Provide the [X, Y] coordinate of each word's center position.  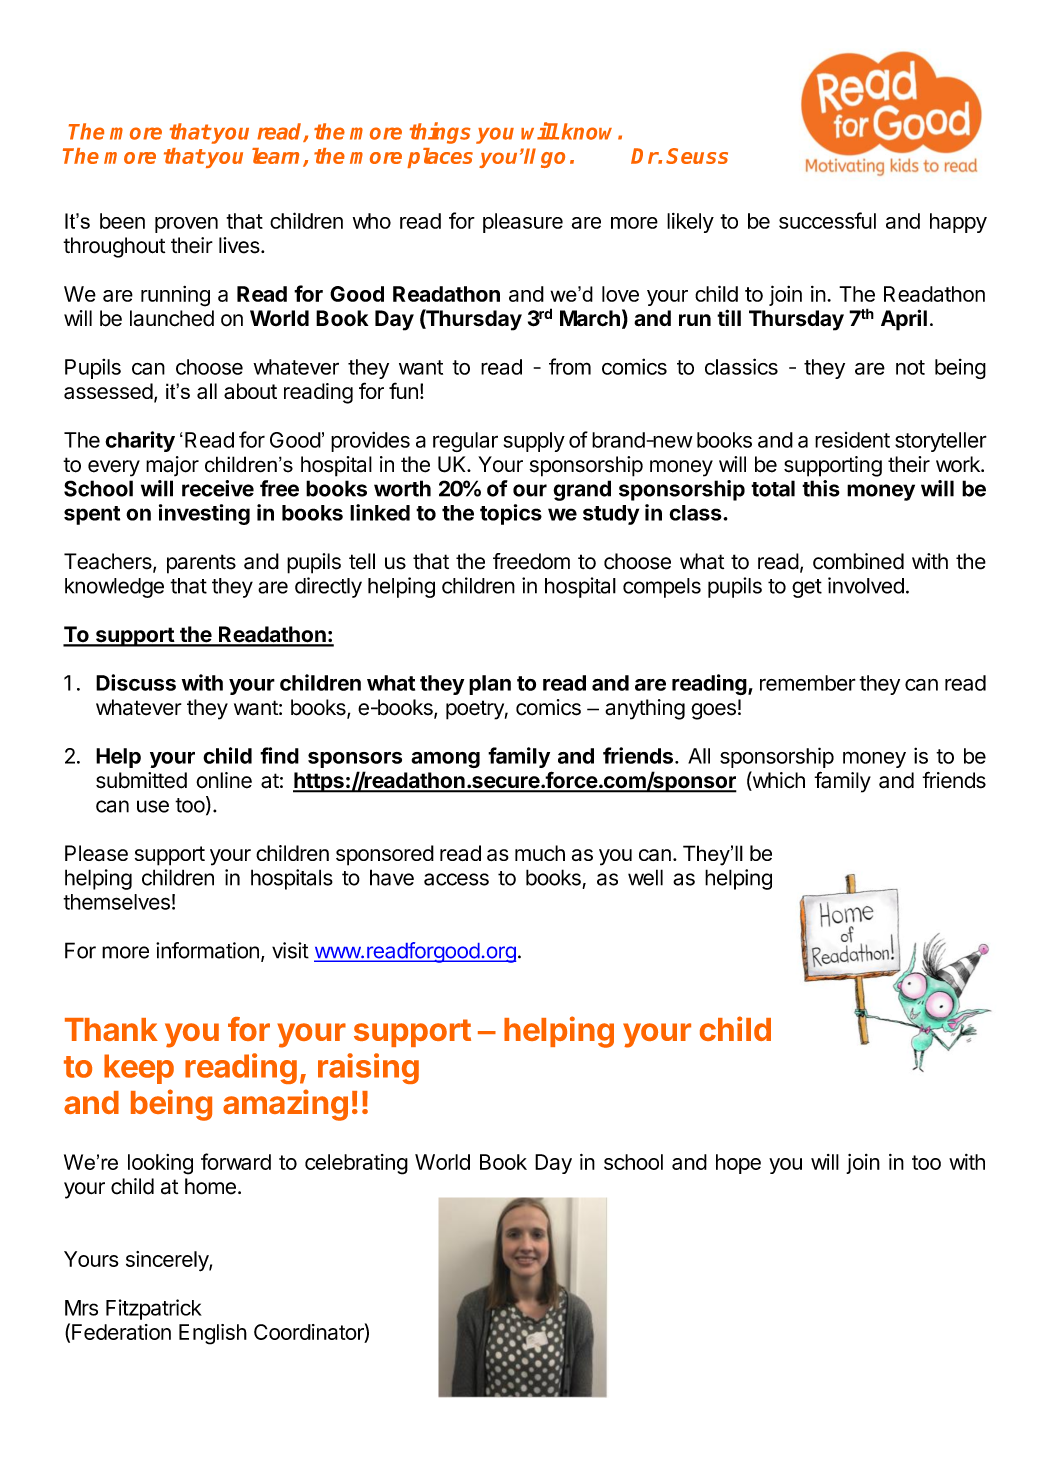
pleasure [523, 223]
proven [186, 225]
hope [738, 1164]
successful [827, 220]
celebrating [356, 1164]
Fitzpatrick [154, 1309]
